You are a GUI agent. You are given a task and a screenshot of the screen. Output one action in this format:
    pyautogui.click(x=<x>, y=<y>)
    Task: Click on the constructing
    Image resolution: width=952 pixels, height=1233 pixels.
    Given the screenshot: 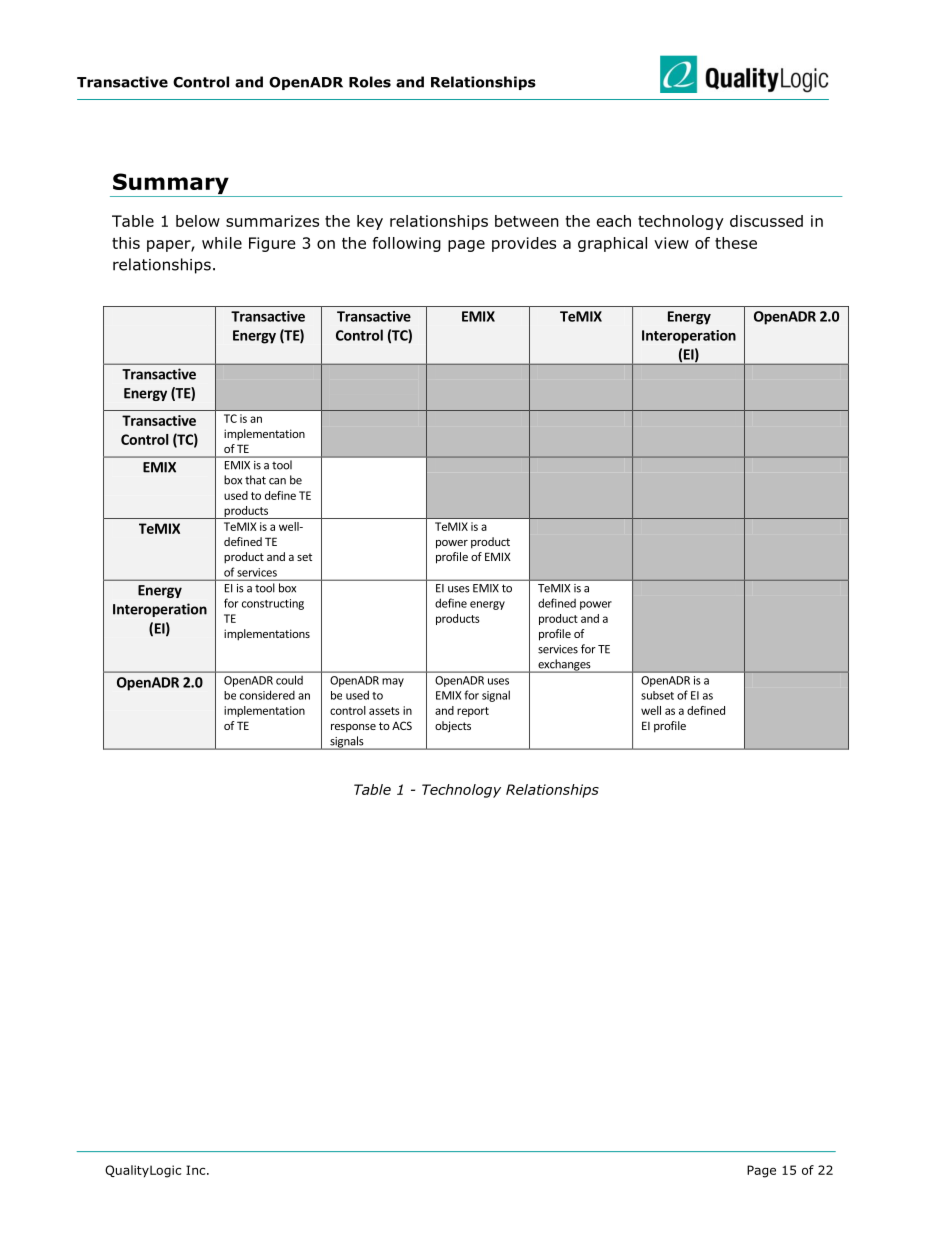 What is the action you would take?
    pyautogui.click(x=273, y=604)
